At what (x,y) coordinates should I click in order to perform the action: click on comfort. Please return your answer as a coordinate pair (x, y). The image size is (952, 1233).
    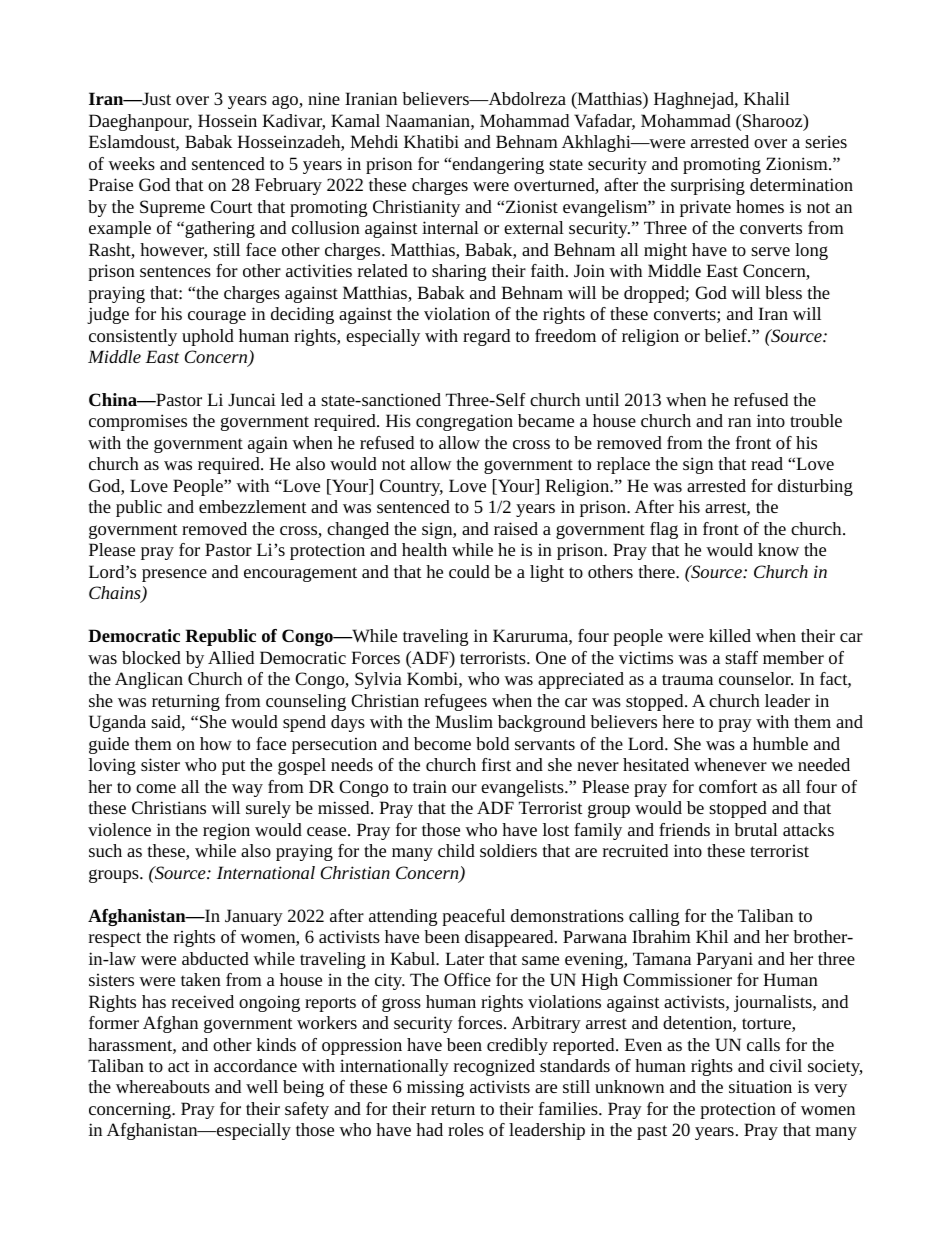
    Looking at the image, I should click on (728, 786).
